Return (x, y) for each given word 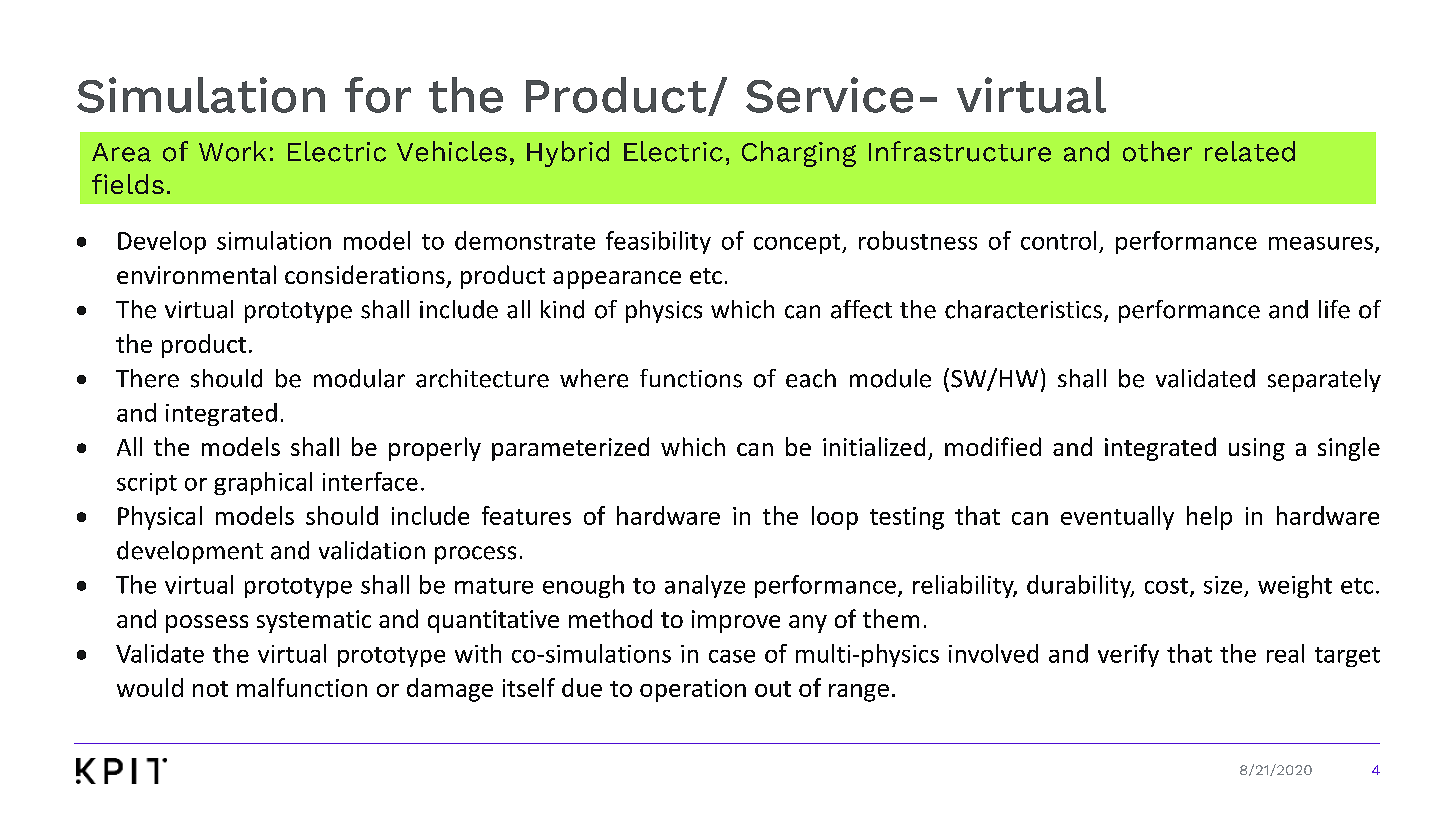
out (773, 689)
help (1209, 518)
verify (1128, 655)
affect (861, 309)
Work (232, 151)
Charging (799, 154)
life (1334, 309)
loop (835, 518)
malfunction (302, 687)
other (1157, 151)
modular (359, 378)
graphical (263, 483)
